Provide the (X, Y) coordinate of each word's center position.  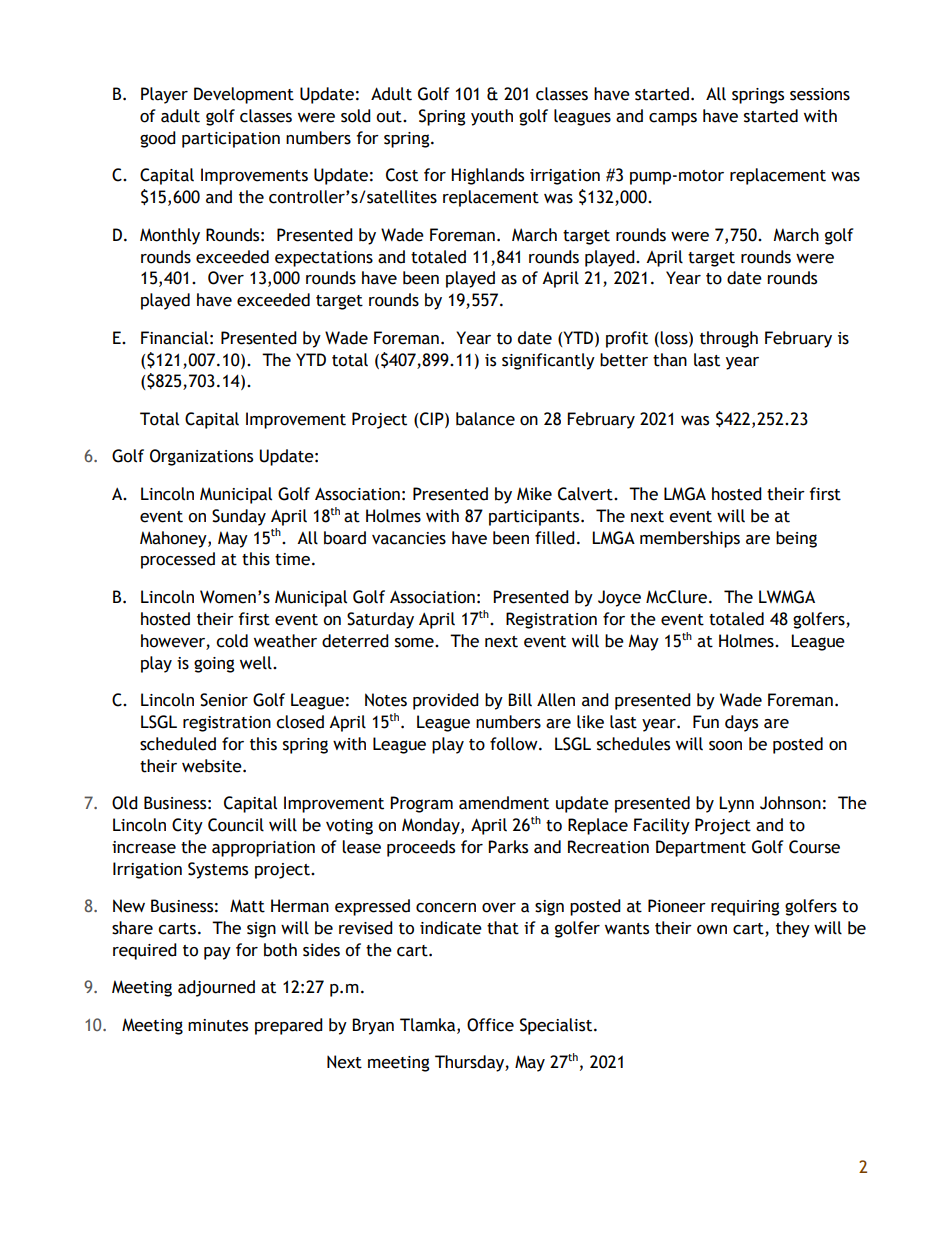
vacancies (409, 538)
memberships (690, 539)
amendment (504, 803)
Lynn (736, 804)
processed (178, 560)
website (213, 766)
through (729, 339)
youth (492, 117)
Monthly (170, 236)
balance (485, 419)
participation (231, 140)
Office (490, 1025)
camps (673, 119)
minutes (218, 1025)
